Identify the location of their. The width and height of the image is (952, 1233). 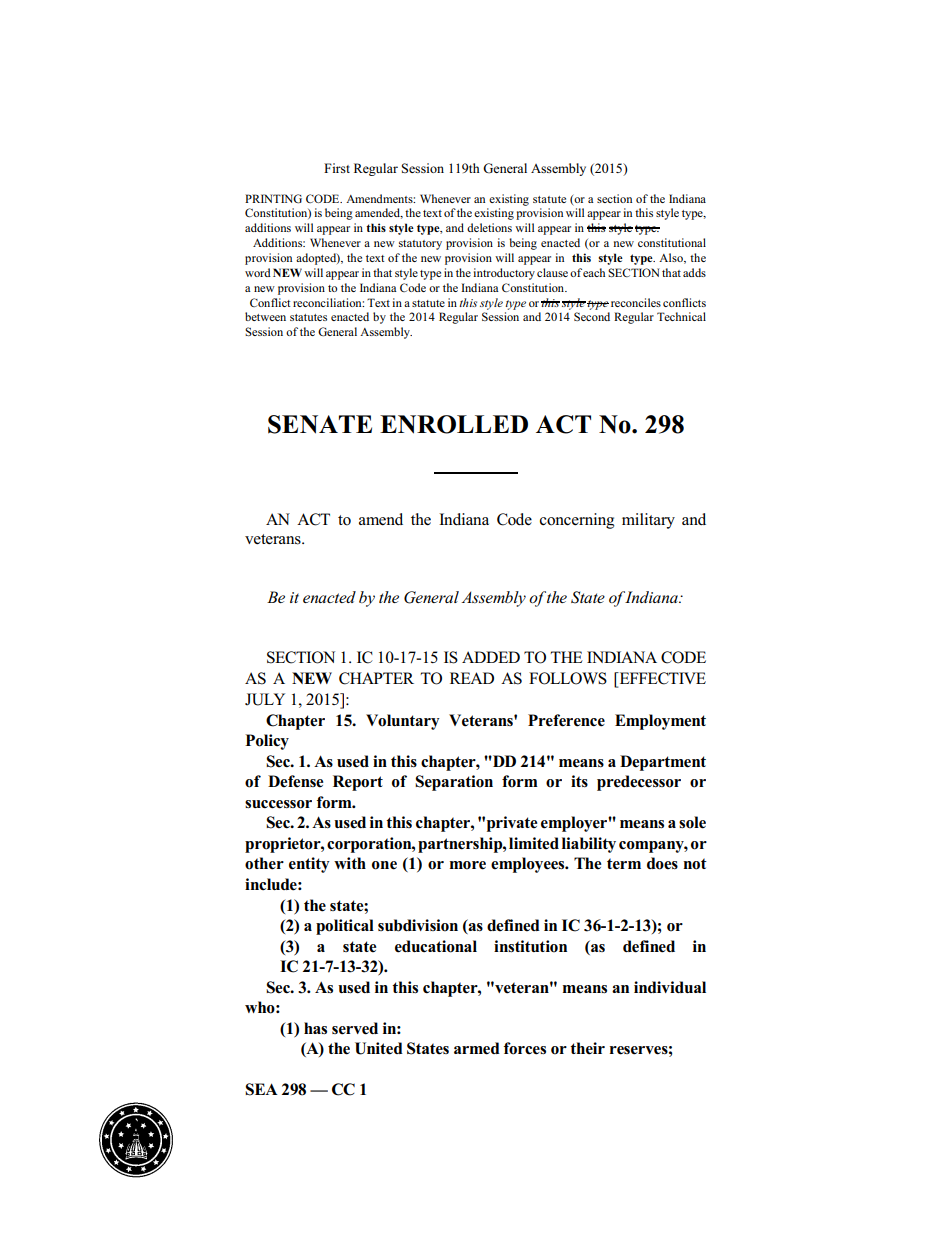
(587, 1048).
